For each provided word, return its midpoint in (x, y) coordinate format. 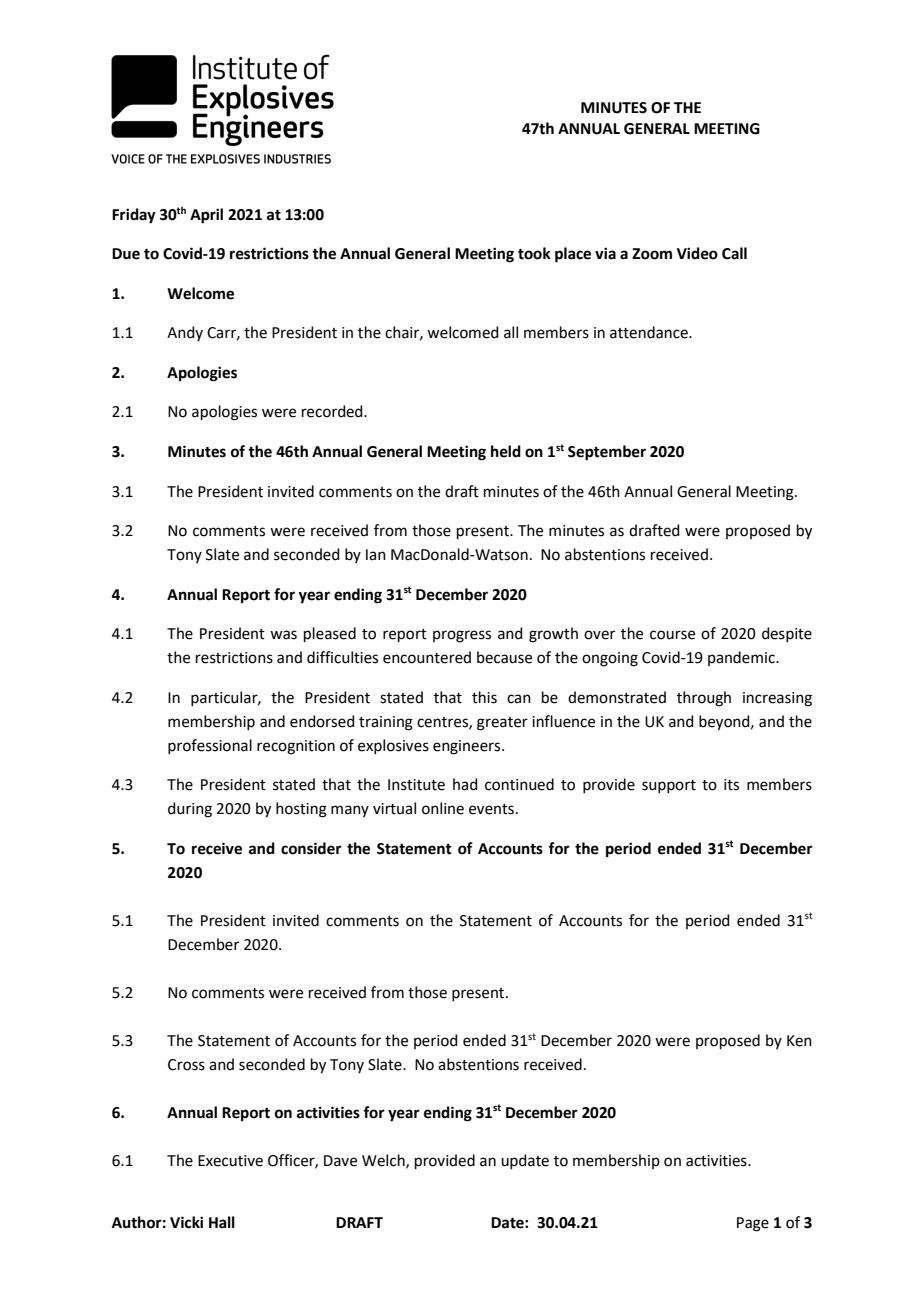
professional (210, 746)
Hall (222, 1222)
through (704, 699)
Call (734, 253)
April (206, 216)
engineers (468, 747)
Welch (384, 1161)
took (534, 253)
